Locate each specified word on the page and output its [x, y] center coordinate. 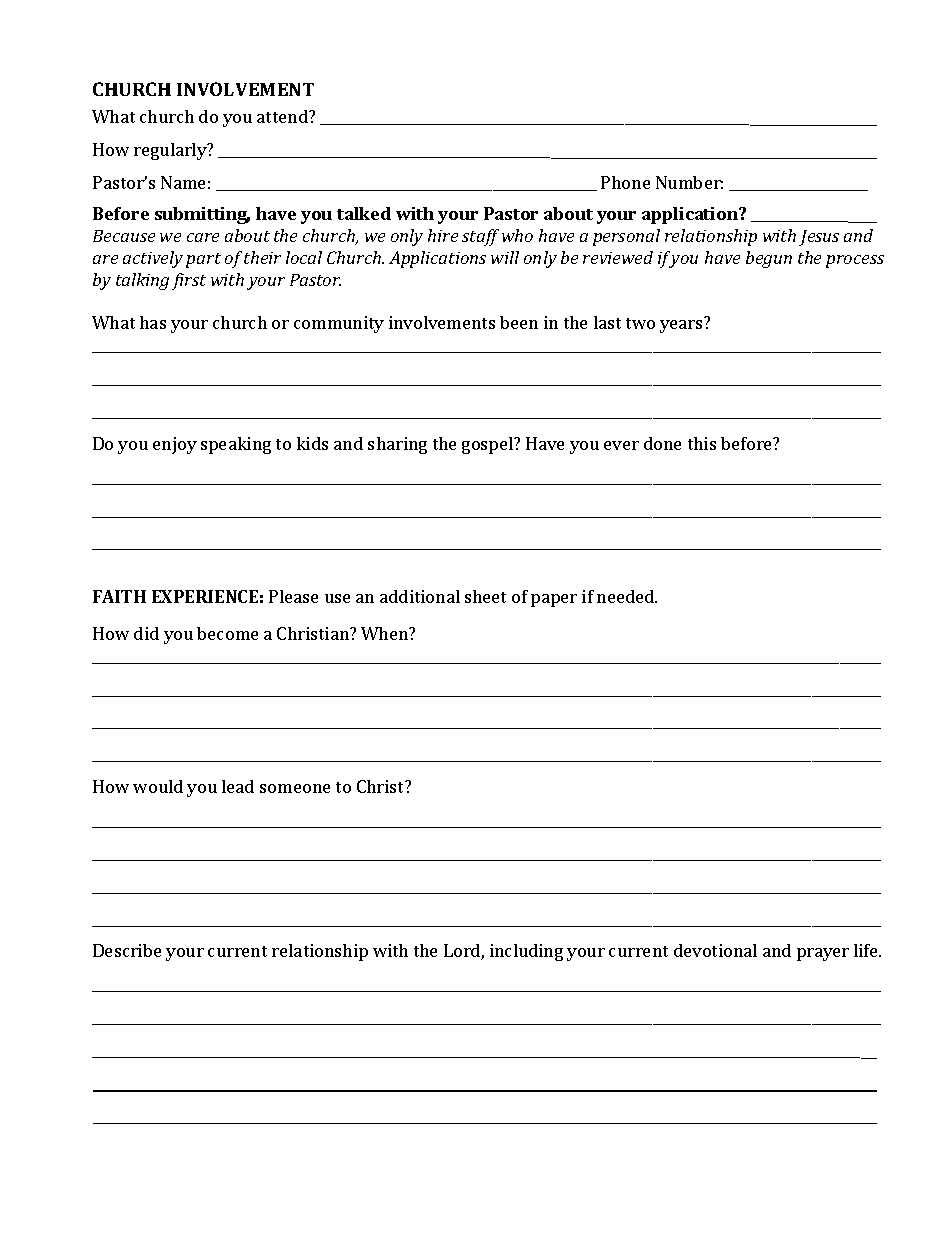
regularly [171, 151]
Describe [127, 950]
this [702, 443]
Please [293, 596]
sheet [485, 596]
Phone [625, 182]
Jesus [819, 238]
